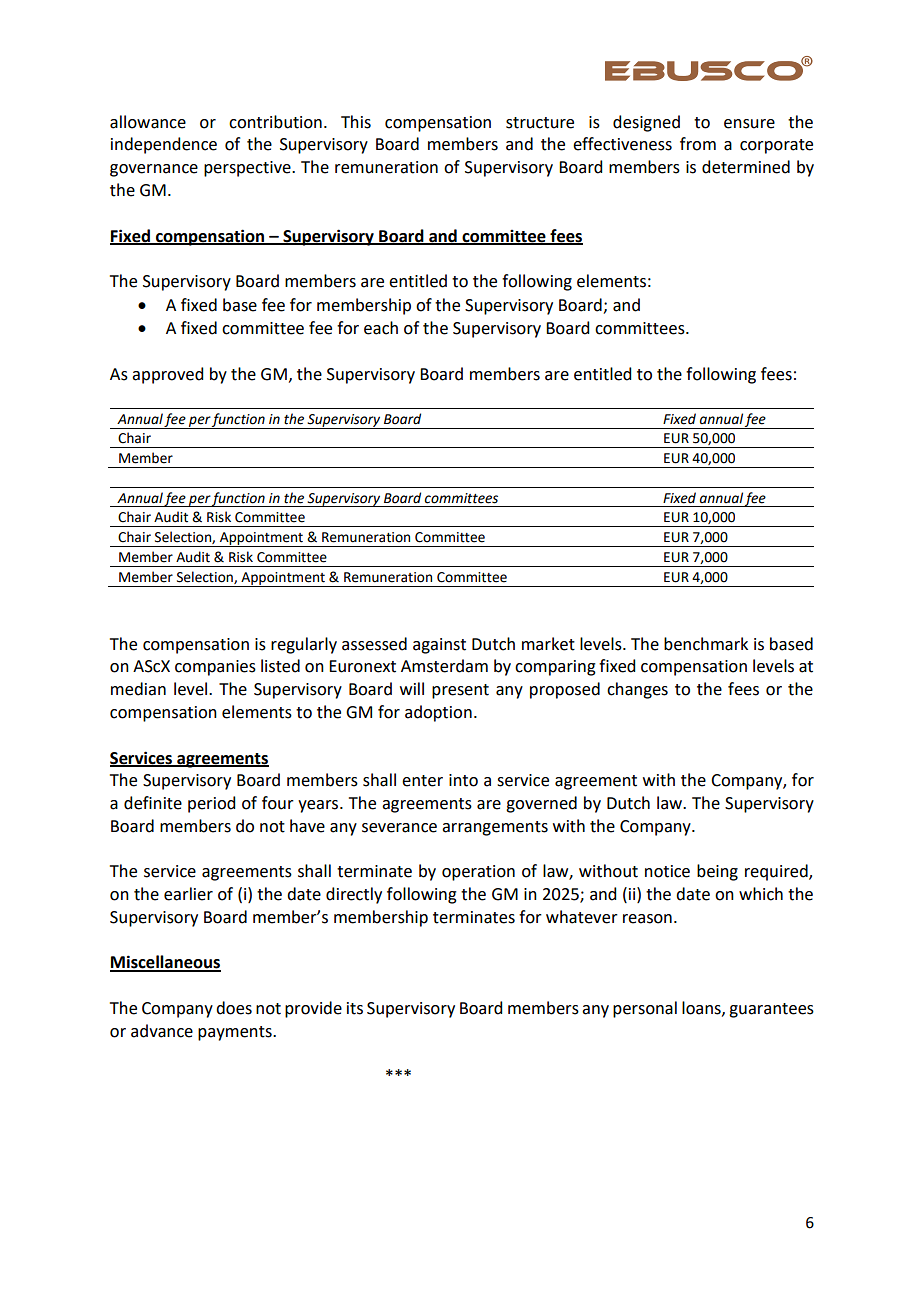 The width and height of the screenshot is (924, 1308). What do you see at coordinates (234, 1008) in the screenshot?
I see `does` at bounding box center [234, 1008].
